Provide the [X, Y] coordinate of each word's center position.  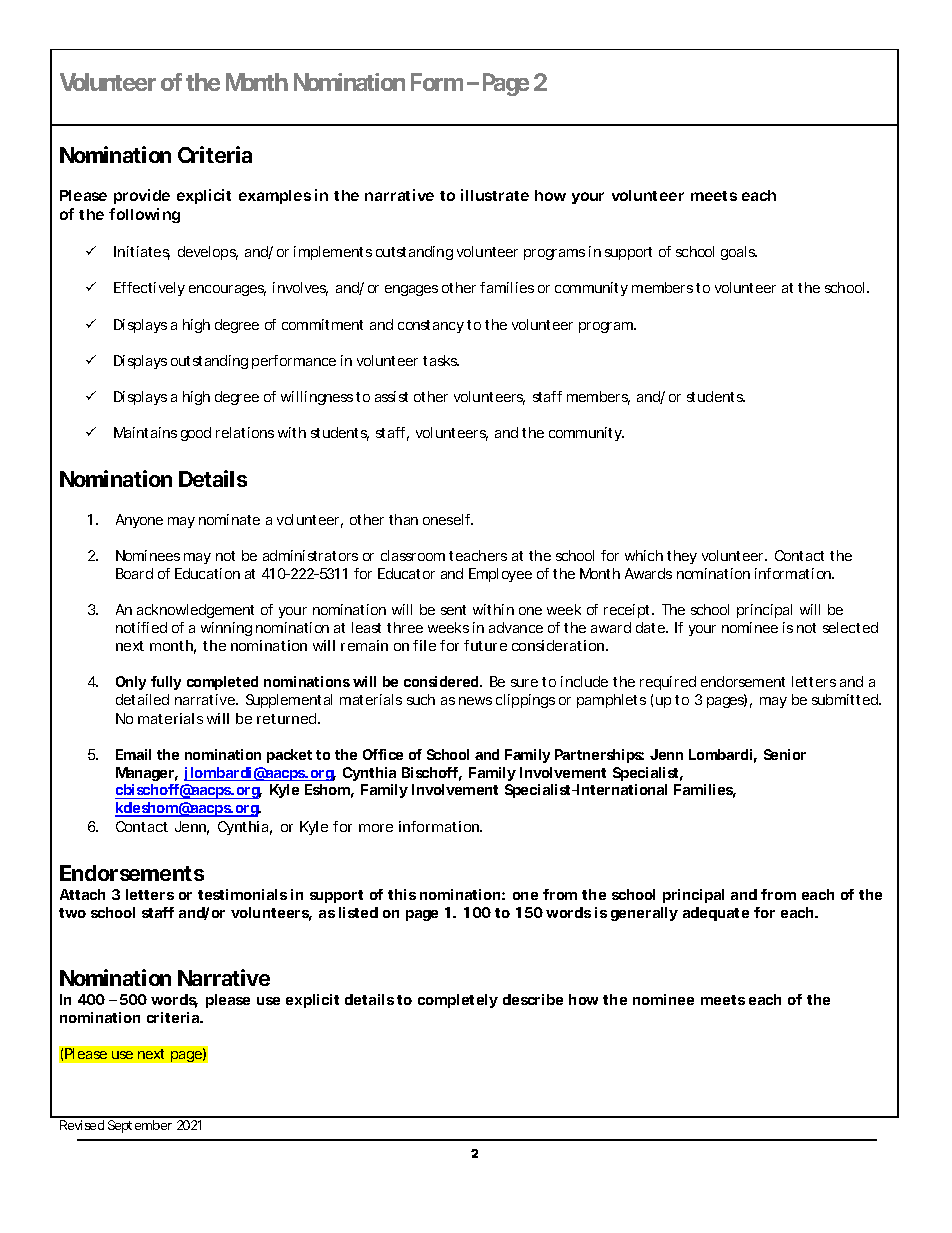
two [72, 913]
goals [739, 253]
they [682, 557]
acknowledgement [195, 611]
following [144, 215]
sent [453, 610]
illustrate [495, 195]
